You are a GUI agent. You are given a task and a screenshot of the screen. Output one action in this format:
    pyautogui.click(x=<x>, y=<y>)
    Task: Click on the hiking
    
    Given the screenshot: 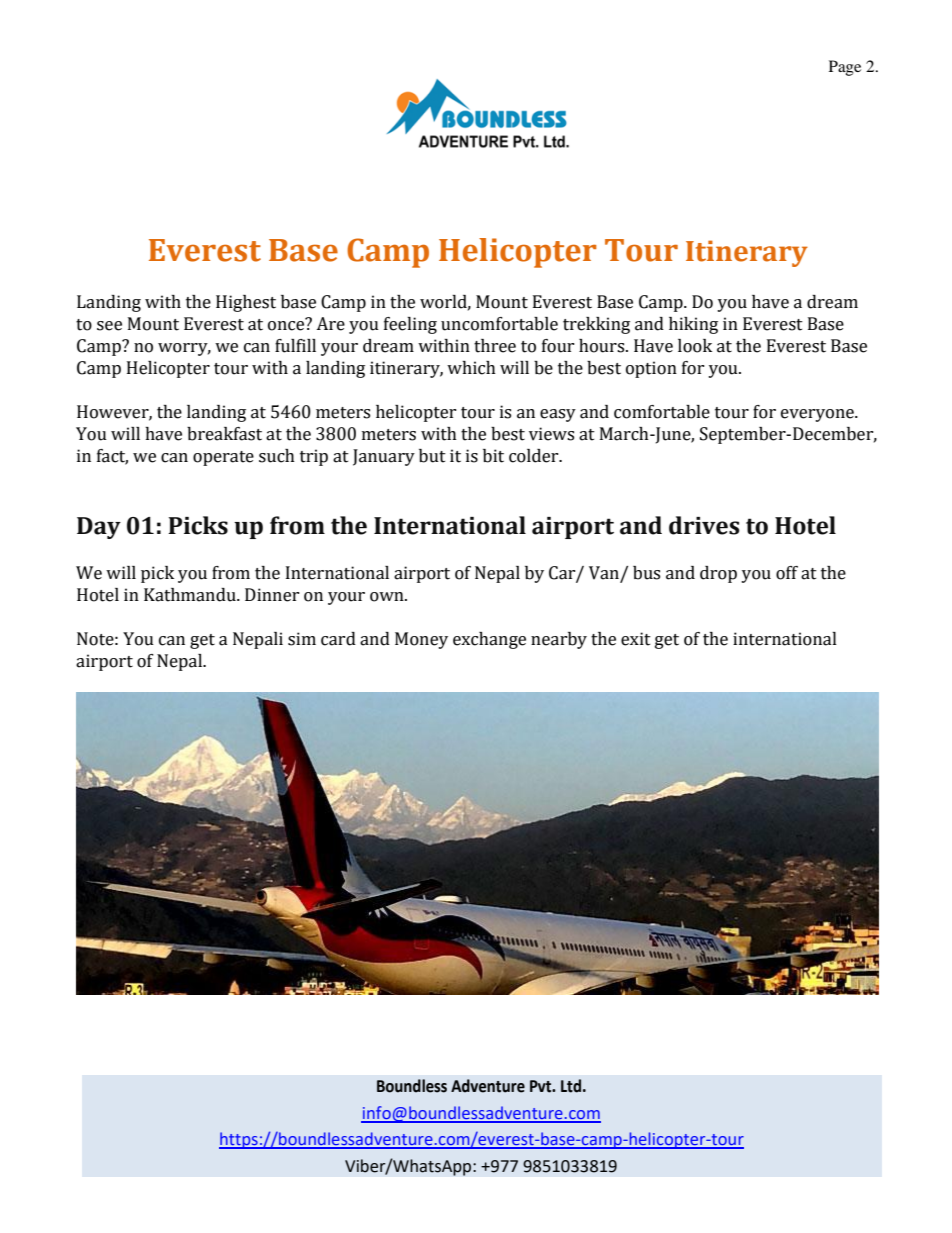 What is the action you would take?
    pyautogui.click(x=693, y=325)
